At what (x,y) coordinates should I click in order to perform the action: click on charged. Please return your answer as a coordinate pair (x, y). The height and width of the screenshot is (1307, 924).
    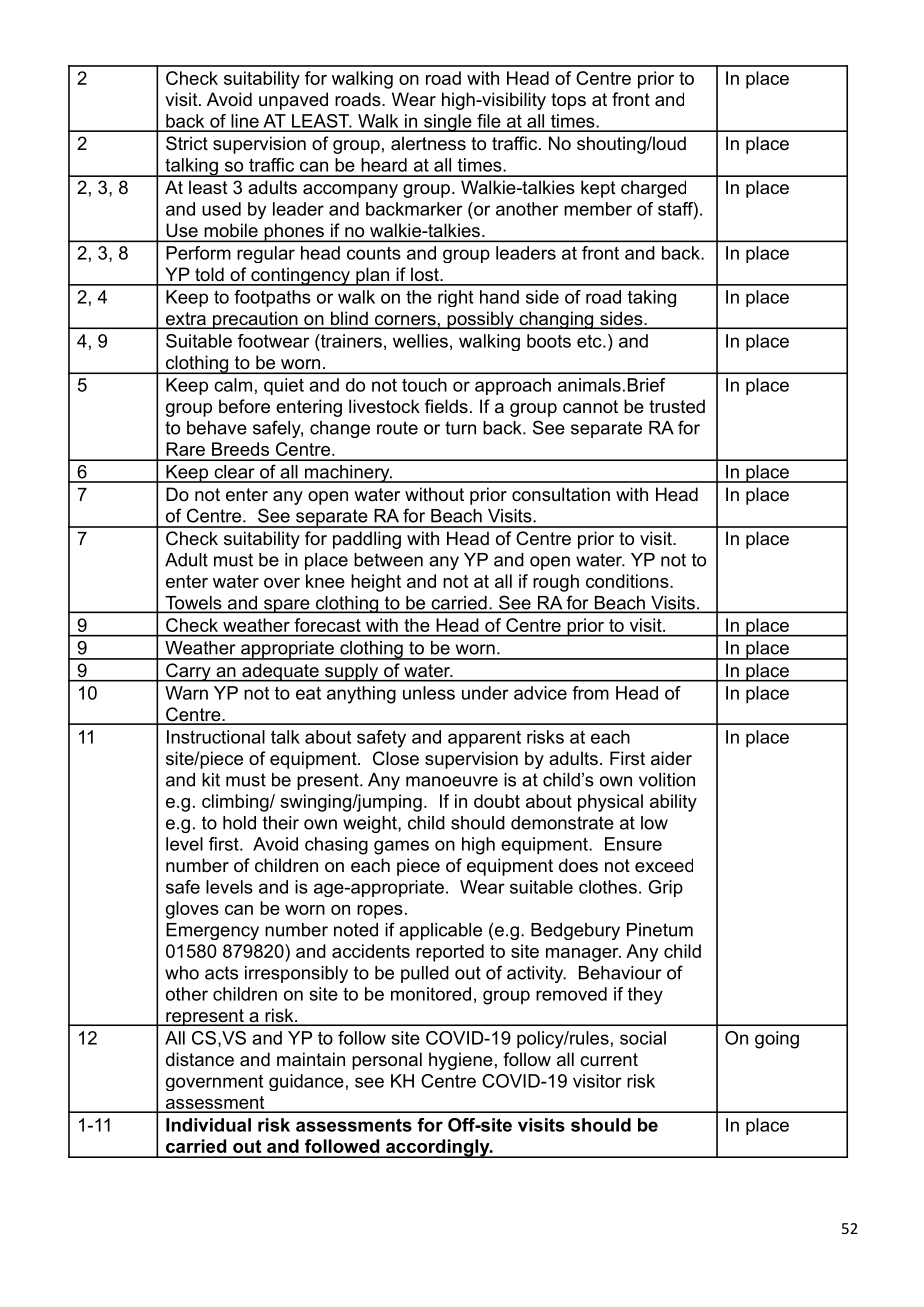
    Looking at the image, I should click on (653, 189).
